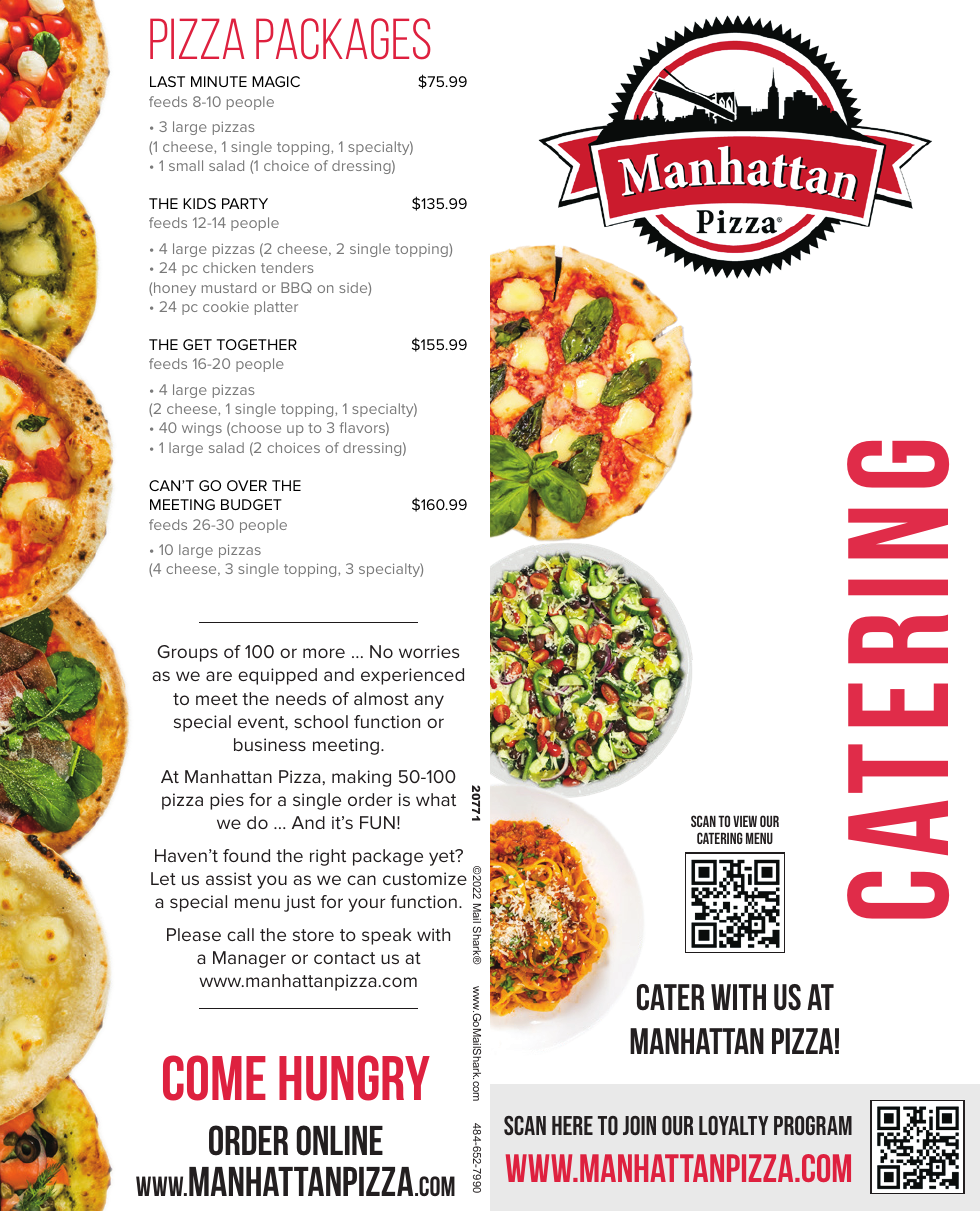  I want to click on HERE, so click(572, 1125).
